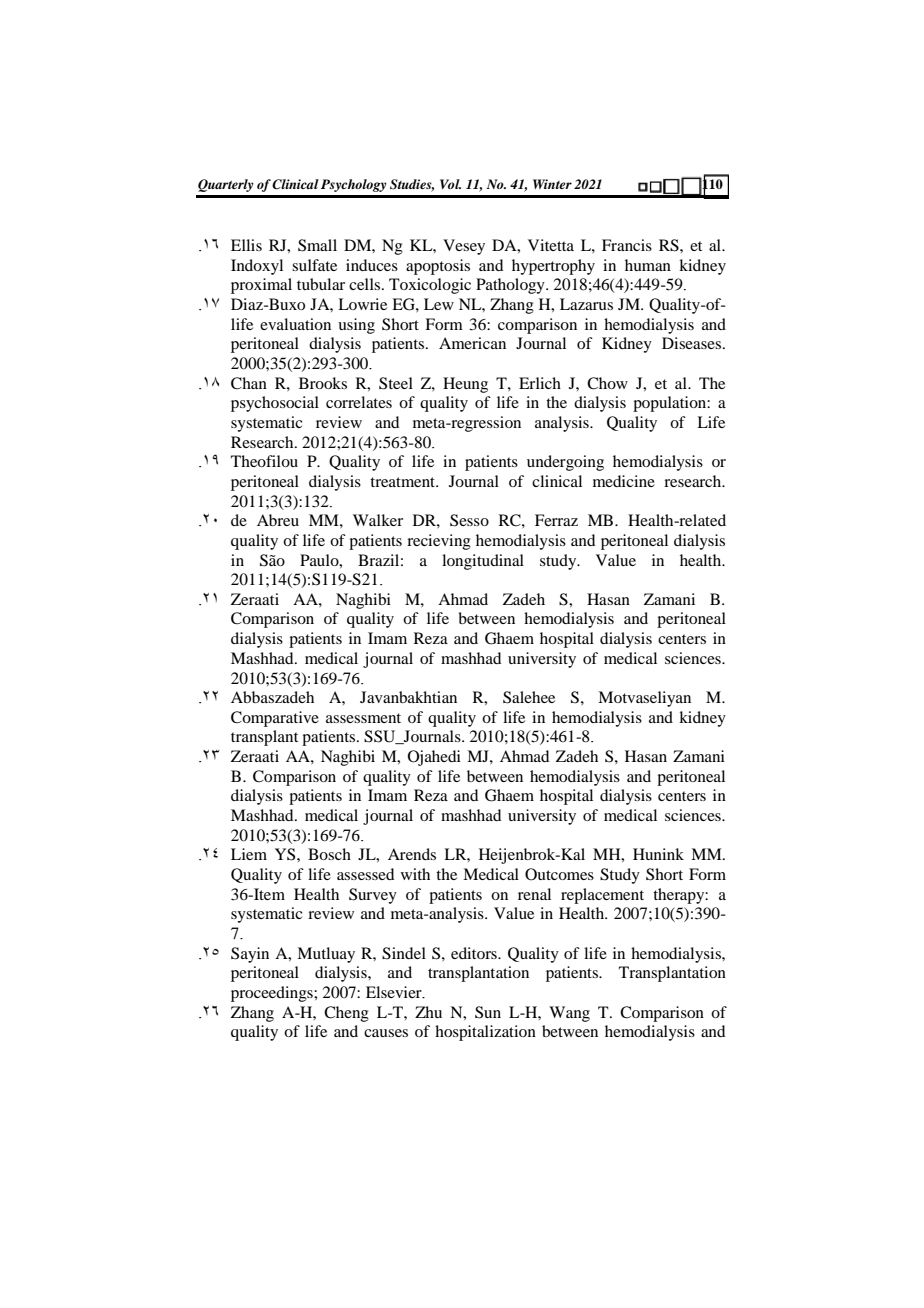  Describe the element at coordinates (627, 245) in the image. I see `Francis` at that location.
